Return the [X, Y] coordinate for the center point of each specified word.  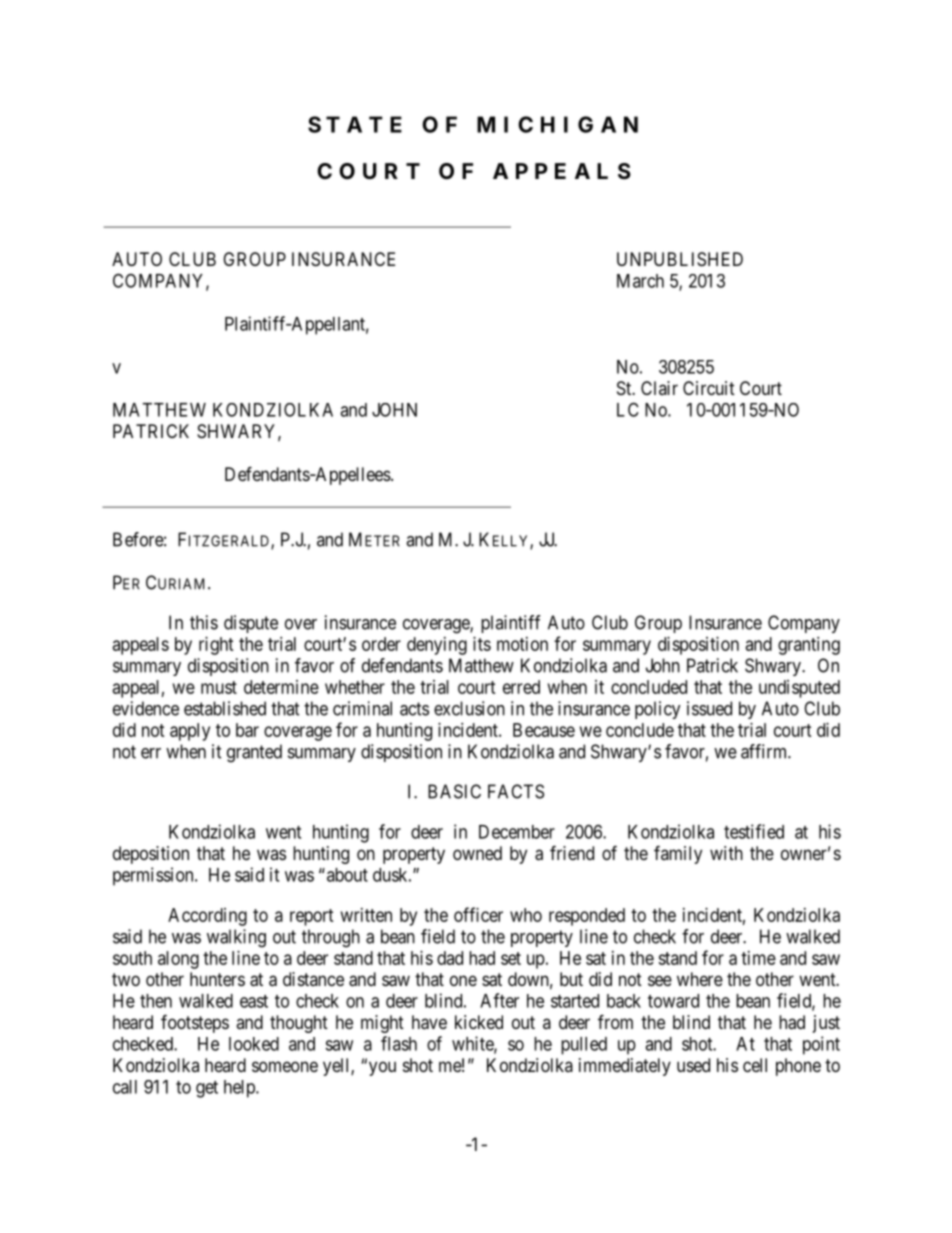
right [216, 646]
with [726, 853]
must [219, 687]
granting [809, 646]
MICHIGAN [557, 124]
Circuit [709, 388]
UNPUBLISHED [680, 259]
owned [477, 853]
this [204, 622]
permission [154, 876]
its [482, 644]
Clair [659, 388]
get [207, 1089]
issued [709, 708]
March [640, 281]
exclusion [469, 708]
